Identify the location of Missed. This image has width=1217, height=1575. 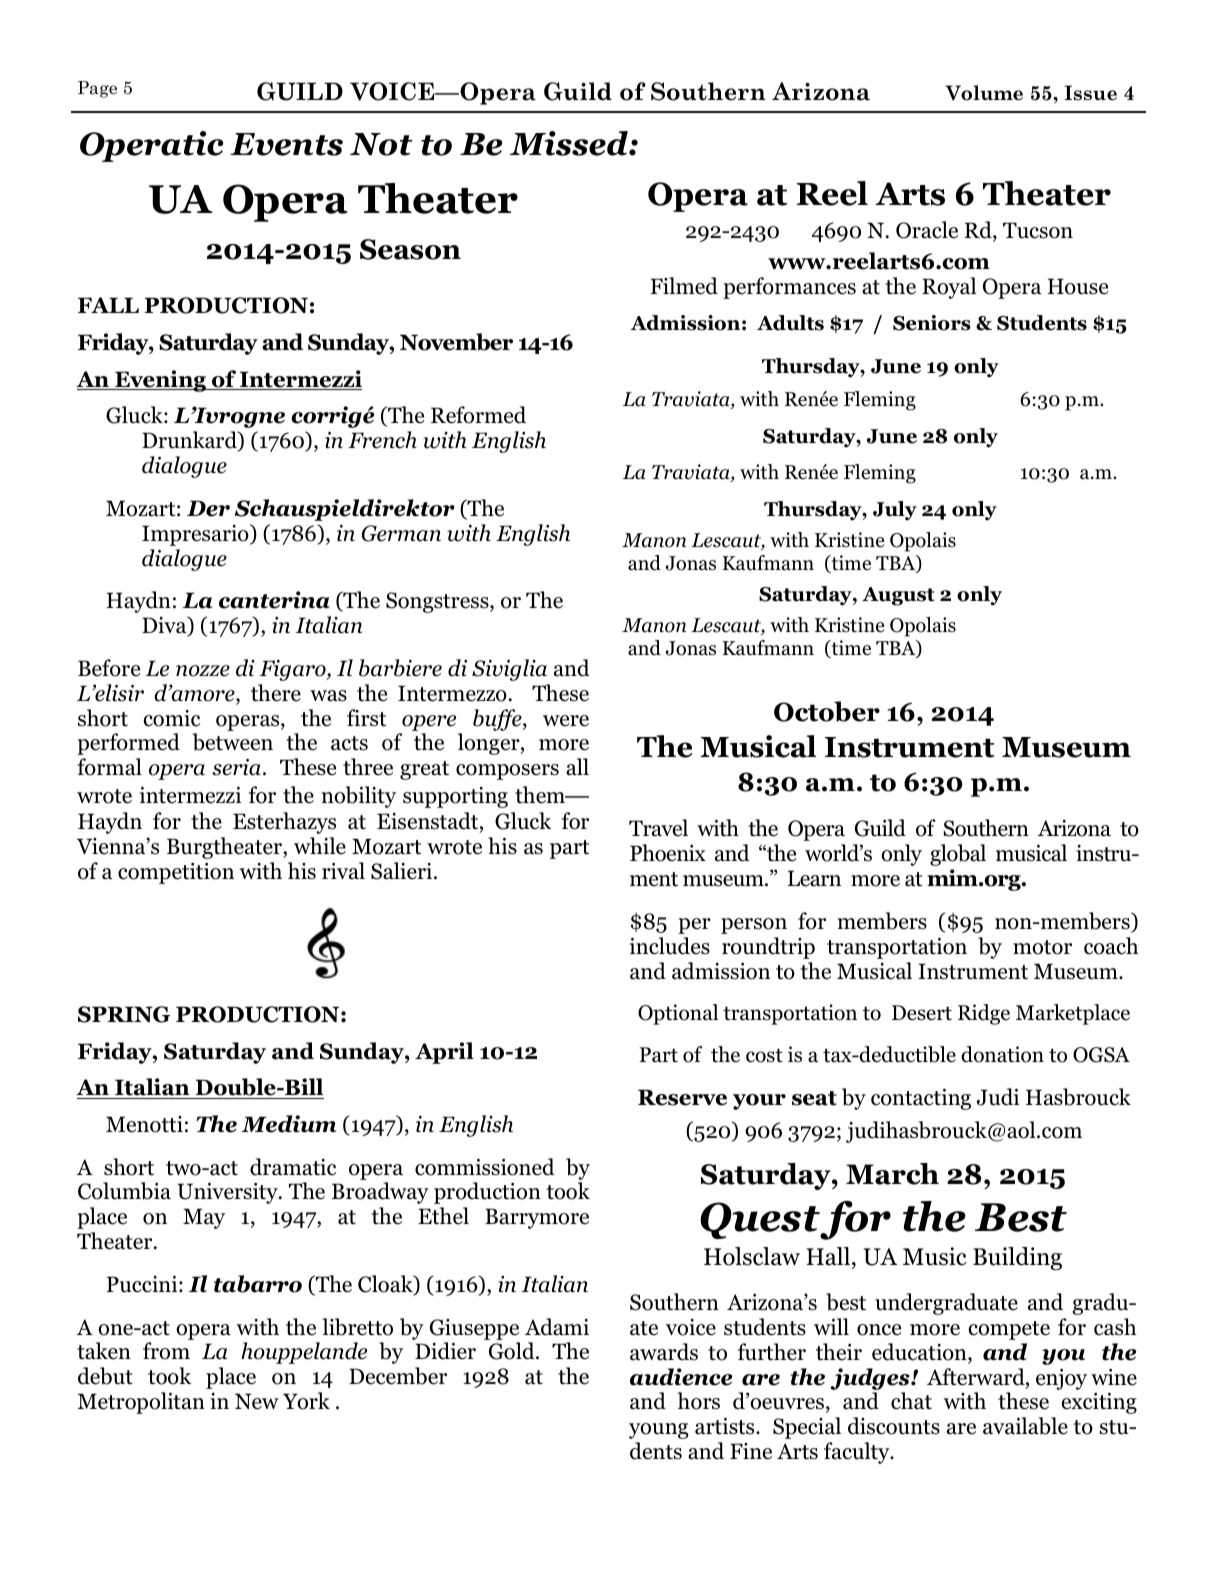
(570, 143).
